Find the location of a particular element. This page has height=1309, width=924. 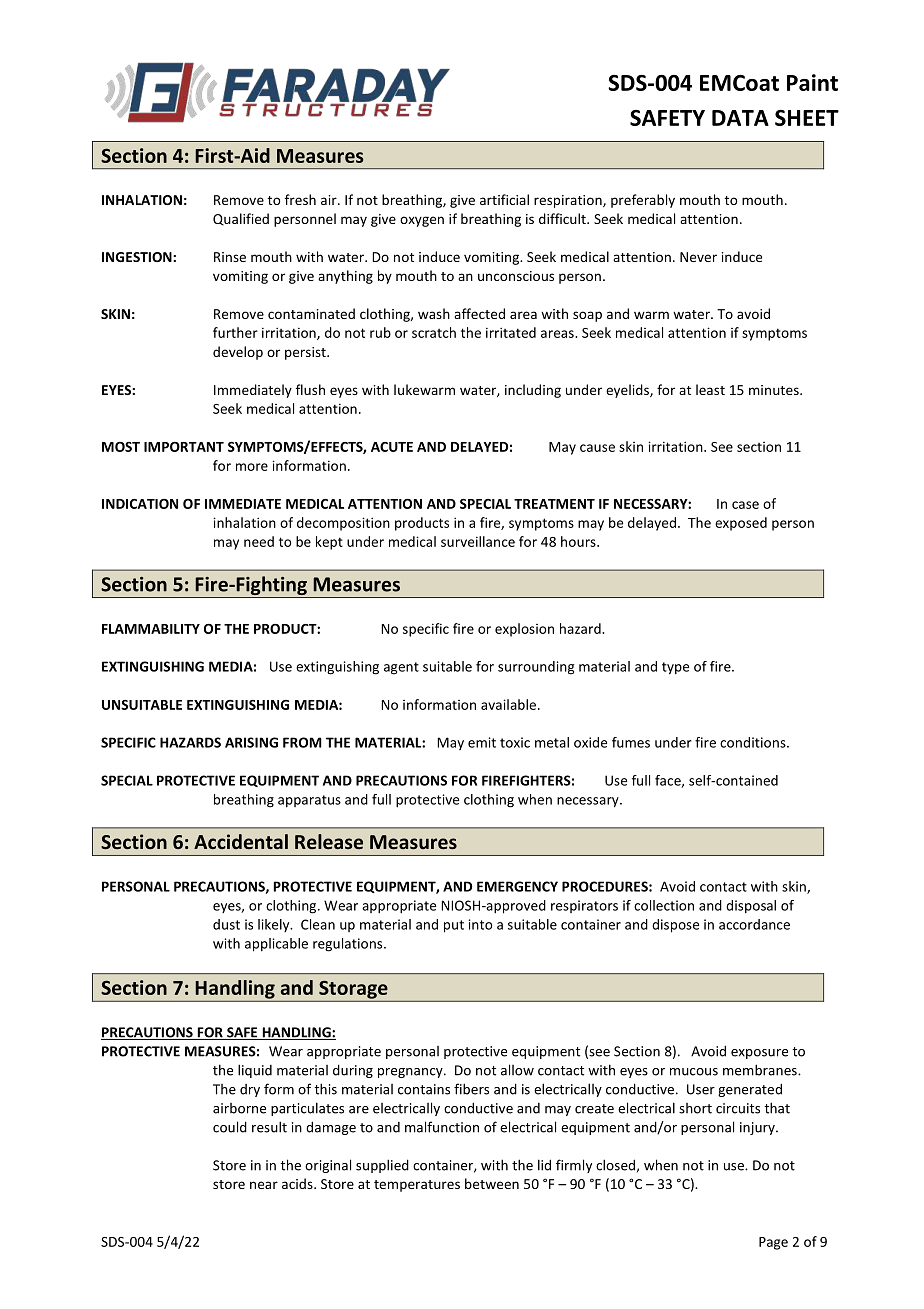

artificial is located at coordinates (504, 199).
